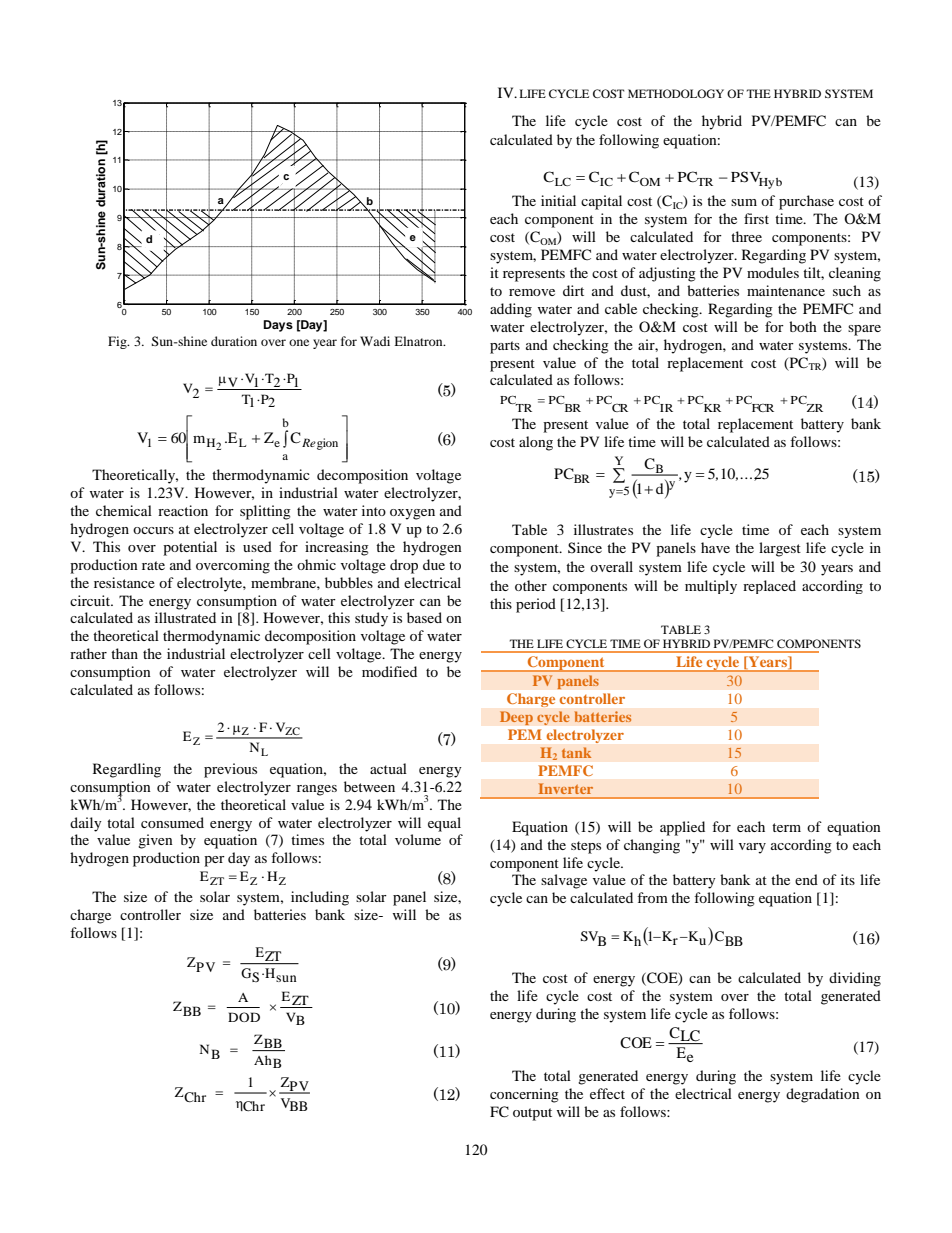 This screenshot has width=952, height=1233. Describe the element at coordinates (424, 617) in the screenshot. I see `based` at that location.
